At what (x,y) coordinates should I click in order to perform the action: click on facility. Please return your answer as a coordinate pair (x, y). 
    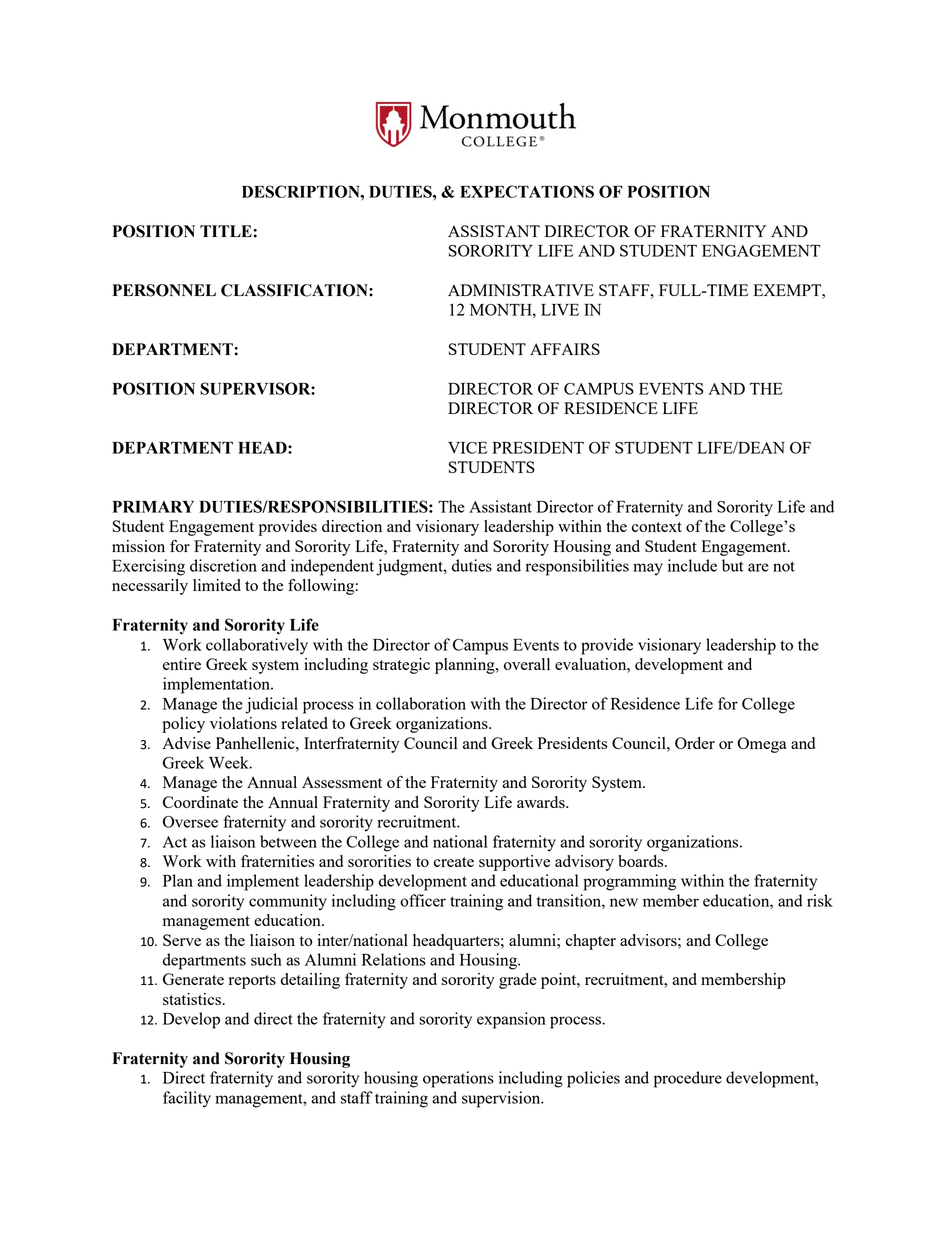
    Looking at the image, I should click on (187, 1099).
